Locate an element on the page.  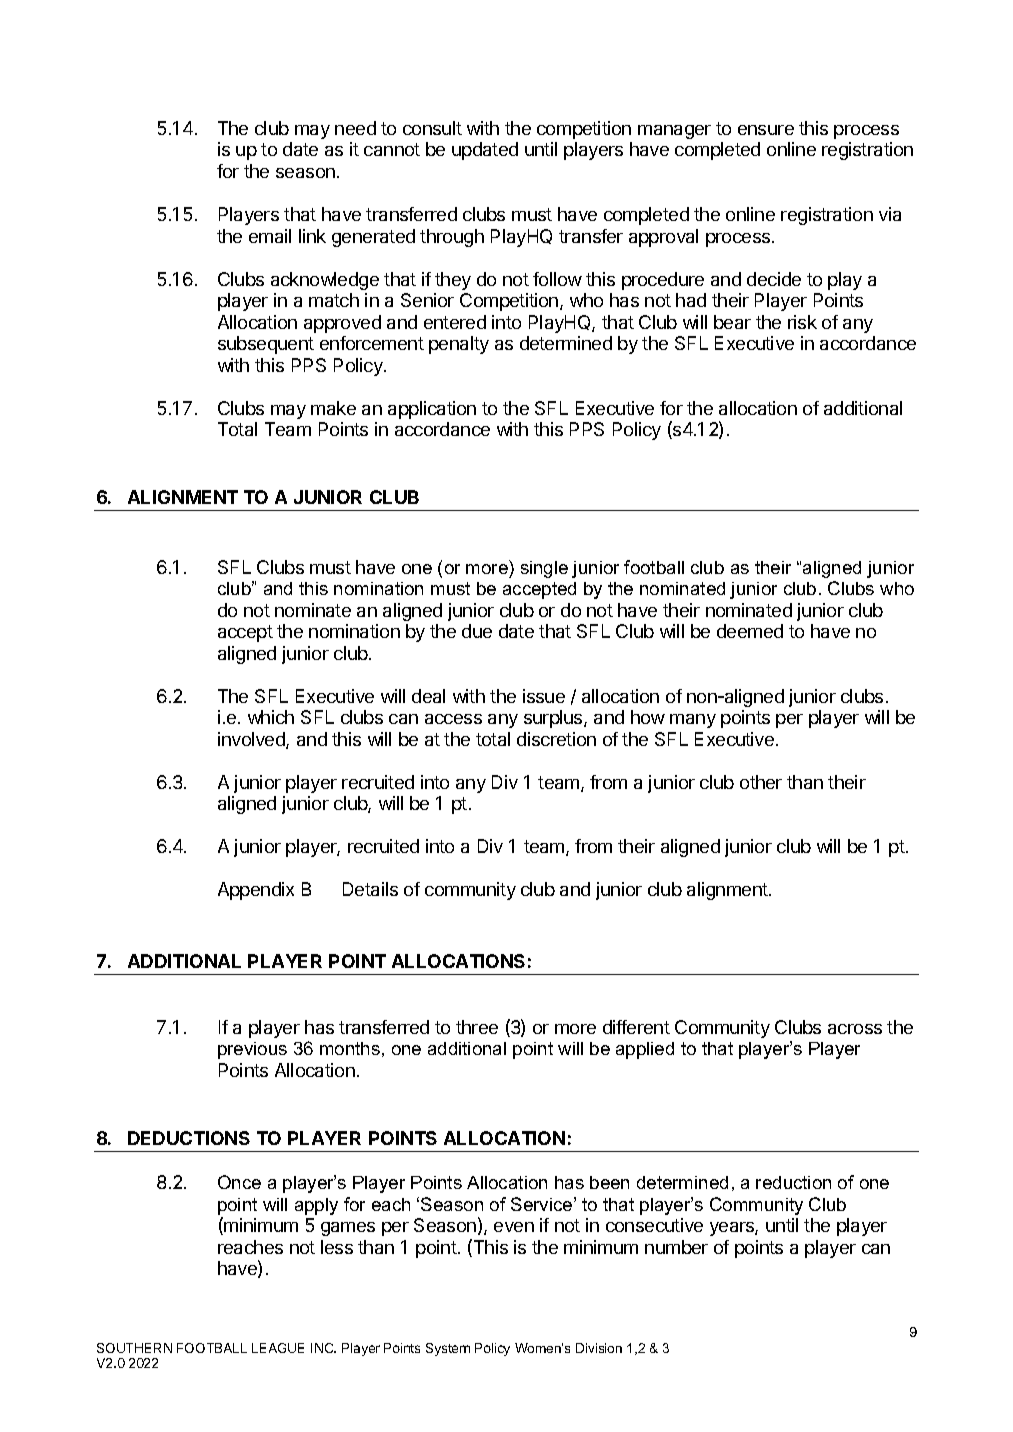
discretion is located at coordinates (556, 739).
